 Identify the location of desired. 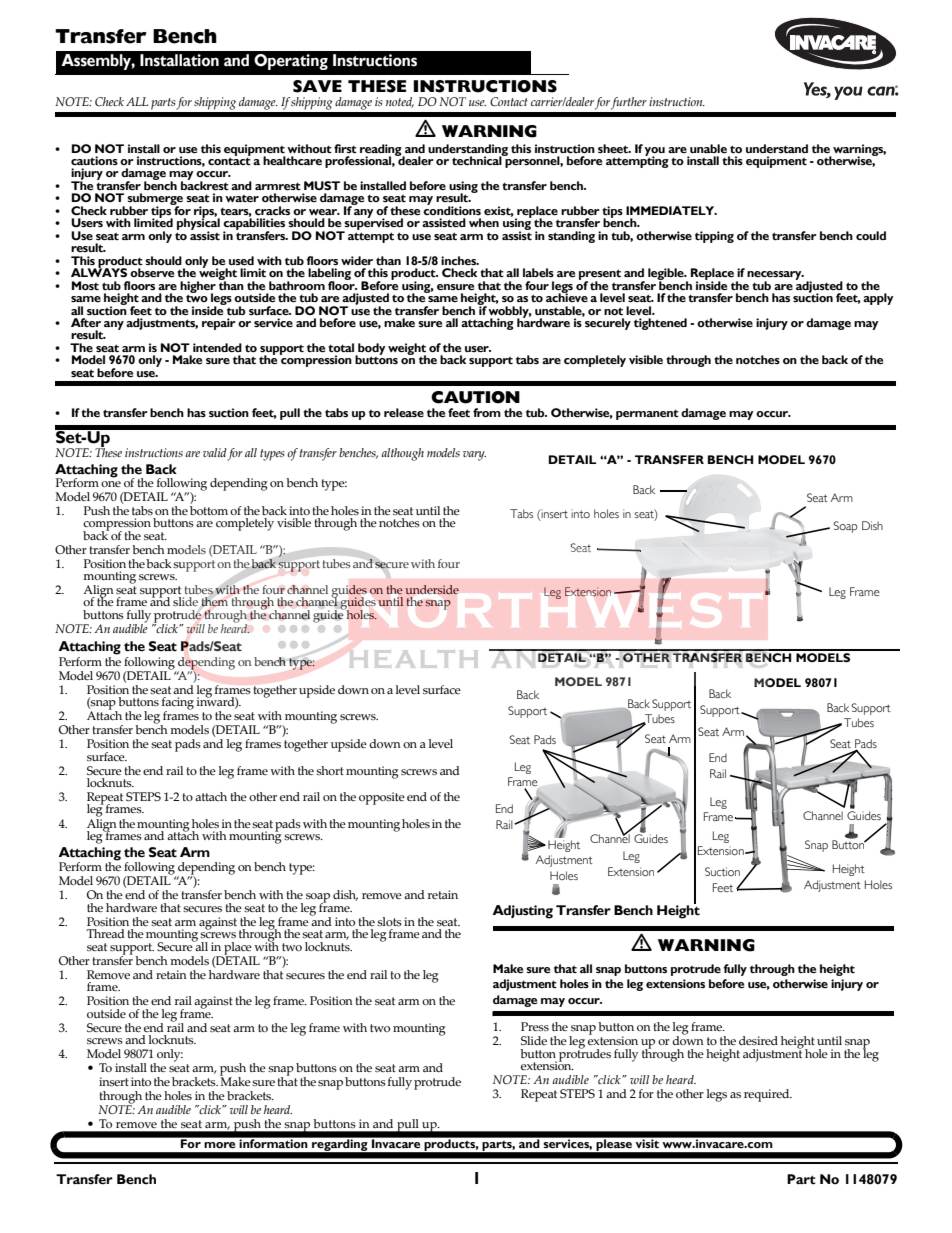
(758, 1040).
